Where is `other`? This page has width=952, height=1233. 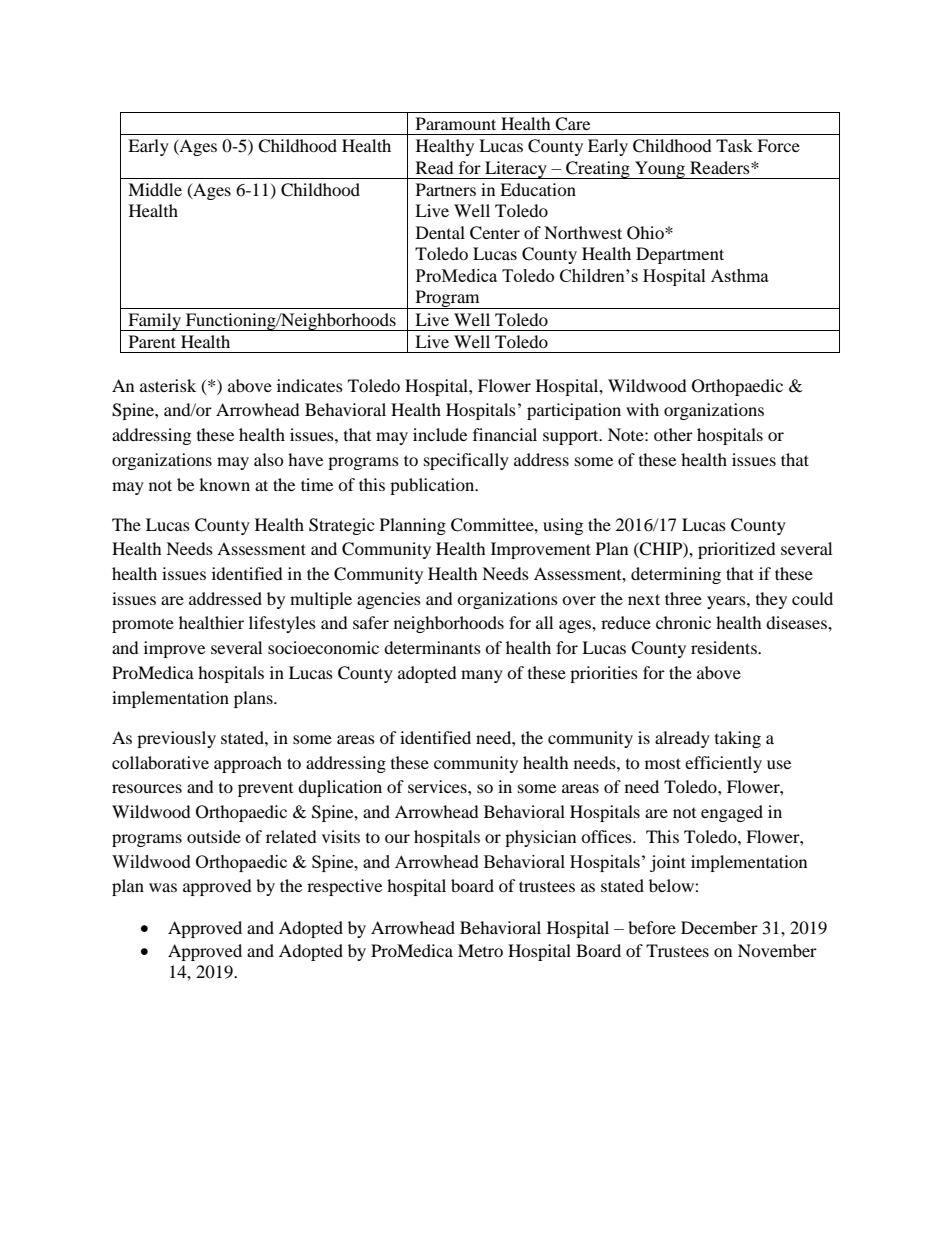
other is located at coordinates (673, 434).
